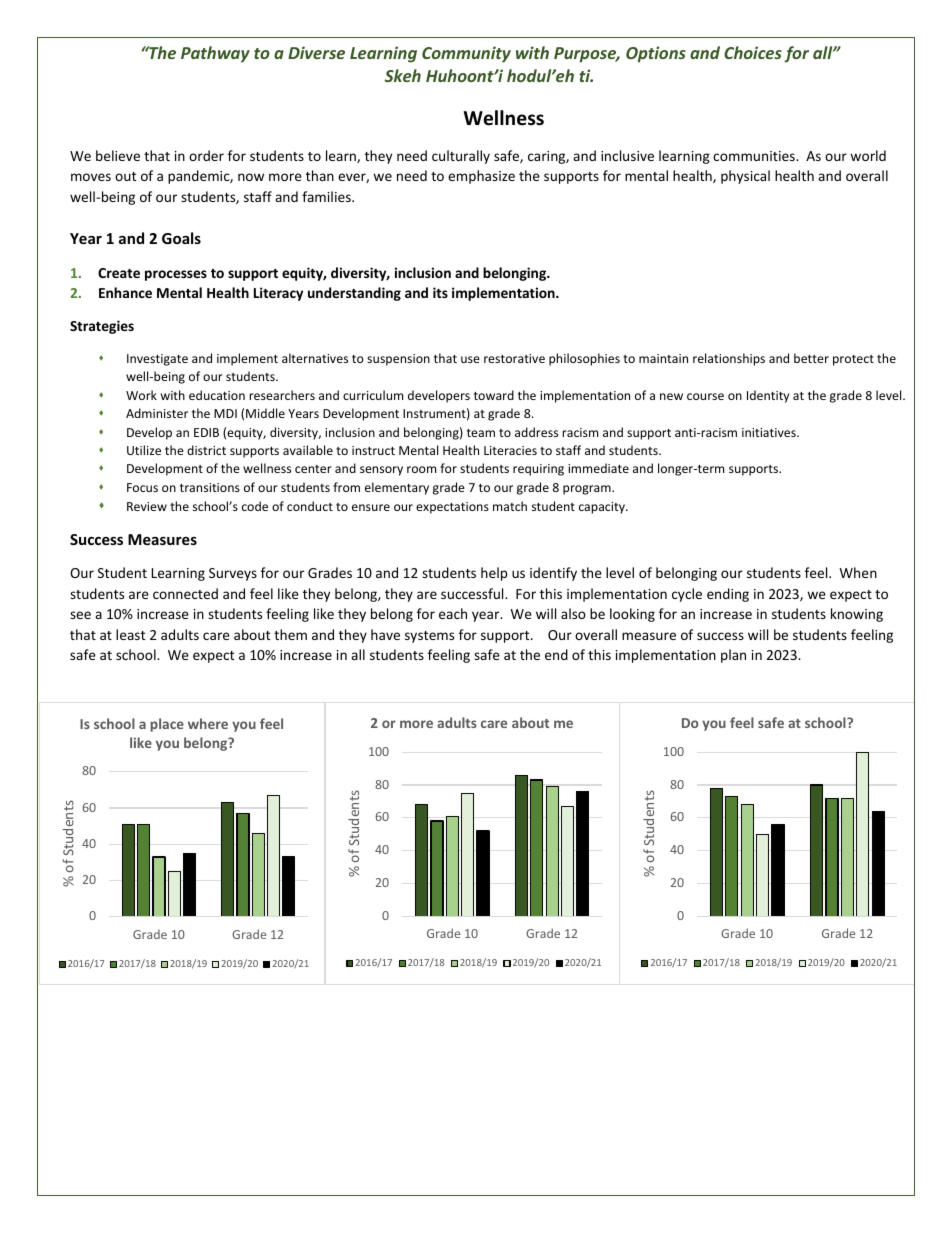 The width and height of the image is (952, 1233). What do you see at coordinates (181, 238) in the image?
I see `Goals` at bounding box center [181, 238].
